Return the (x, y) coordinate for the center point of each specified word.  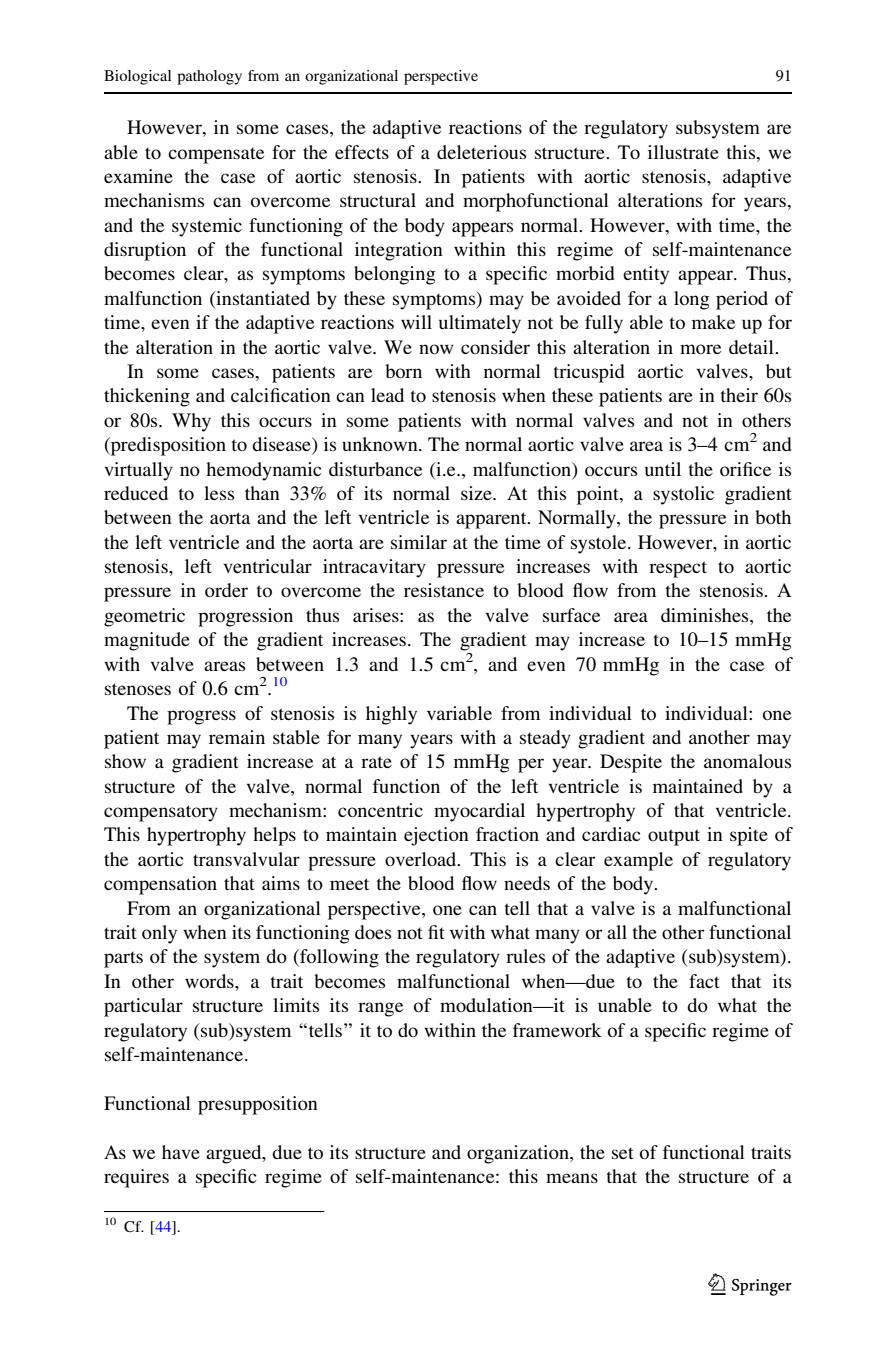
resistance (444, 590)
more (700, 349)
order (226, 590)
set (623, 1153)
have (181, 1152)
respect (678, 569)
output (674, 837)
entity (646, 275)
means (572, 1178)
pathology (209, 77)
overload (422, 859)
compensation (160, 885)
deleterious (481, 152)
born (403, 371)
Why (191, 422)
